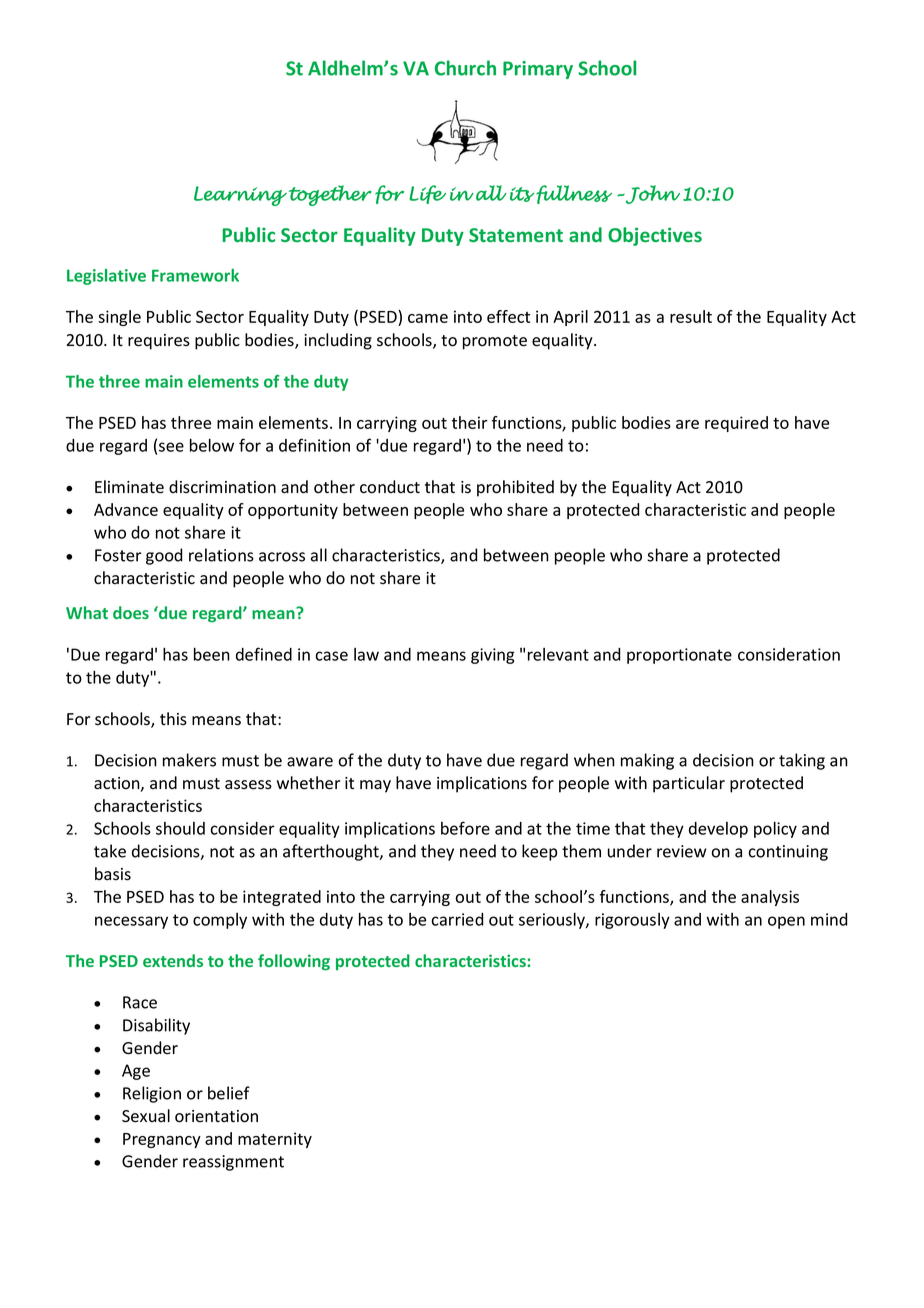  What do you see at coordinates (652, 194) in the screenshot?
I see `John` at bounding box center [652, 194].
